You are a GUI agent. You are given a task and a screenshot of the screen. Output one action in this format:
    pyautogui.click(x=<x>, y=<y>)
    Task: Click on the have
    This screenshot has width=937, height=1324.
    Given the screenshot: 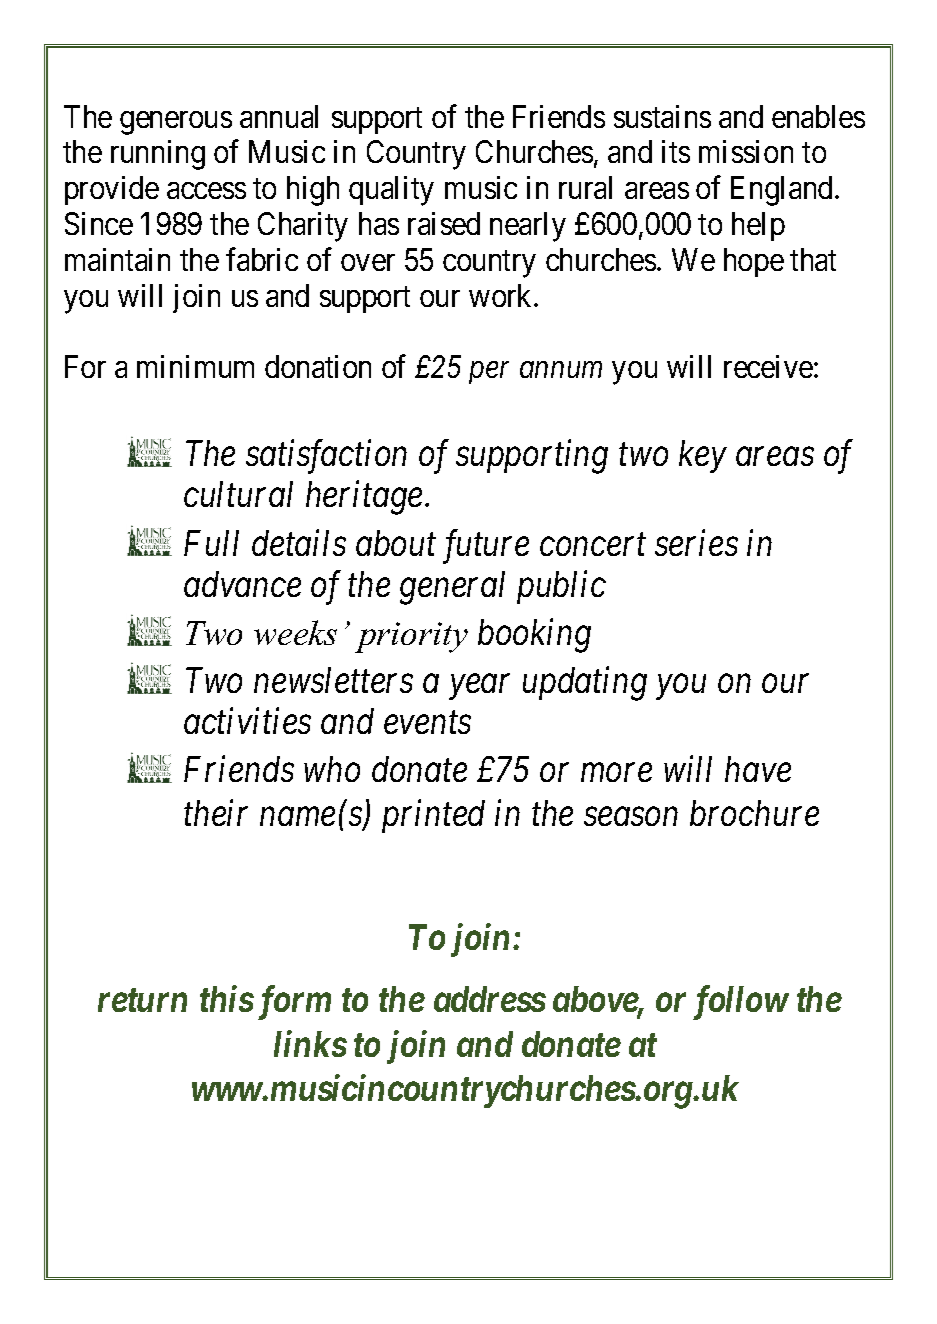 What is the action you would take?
    pyautogui.click(x=758, y=769)
